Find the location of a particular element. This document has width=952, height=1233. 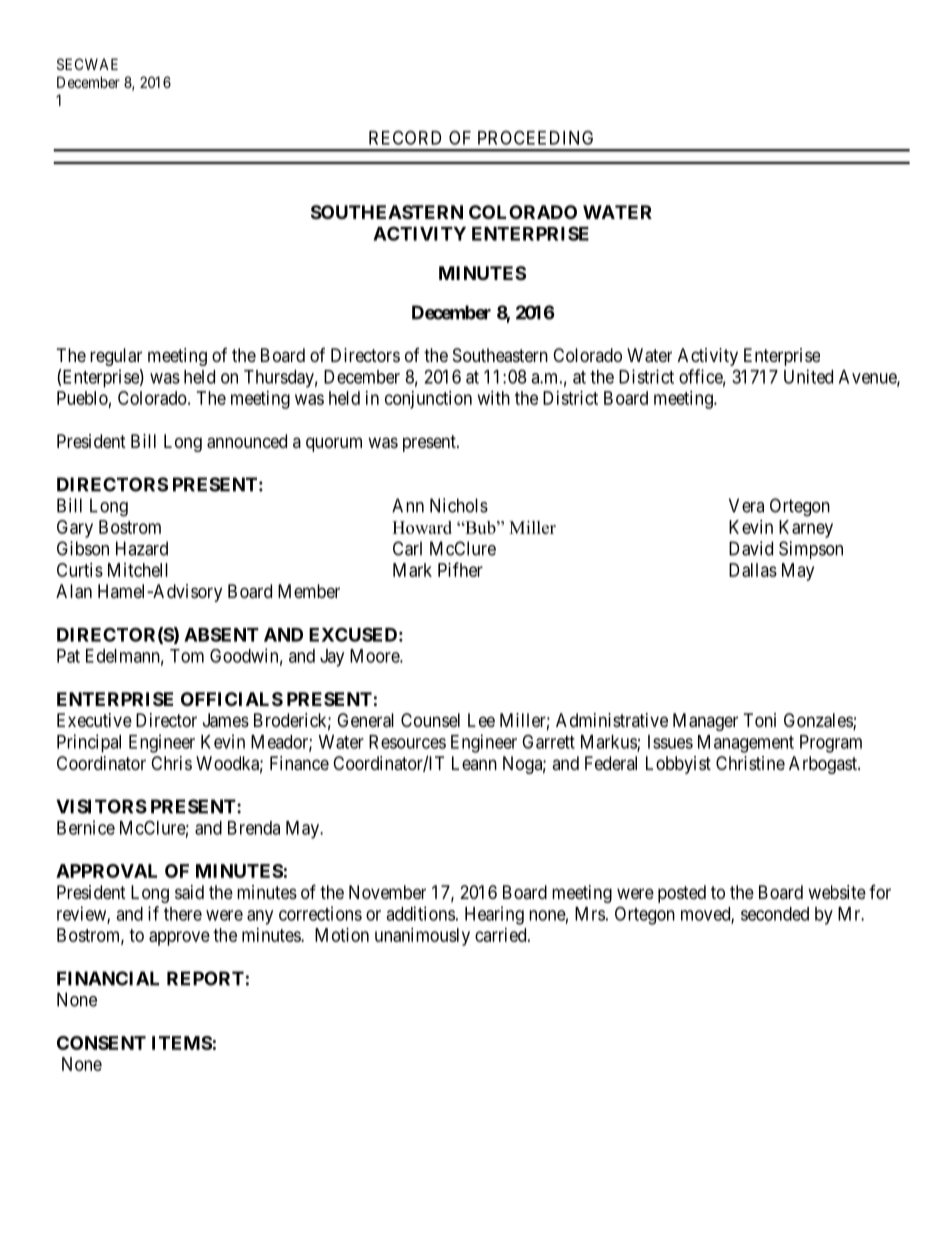

unanimously is located at coordinates (422, 937).
